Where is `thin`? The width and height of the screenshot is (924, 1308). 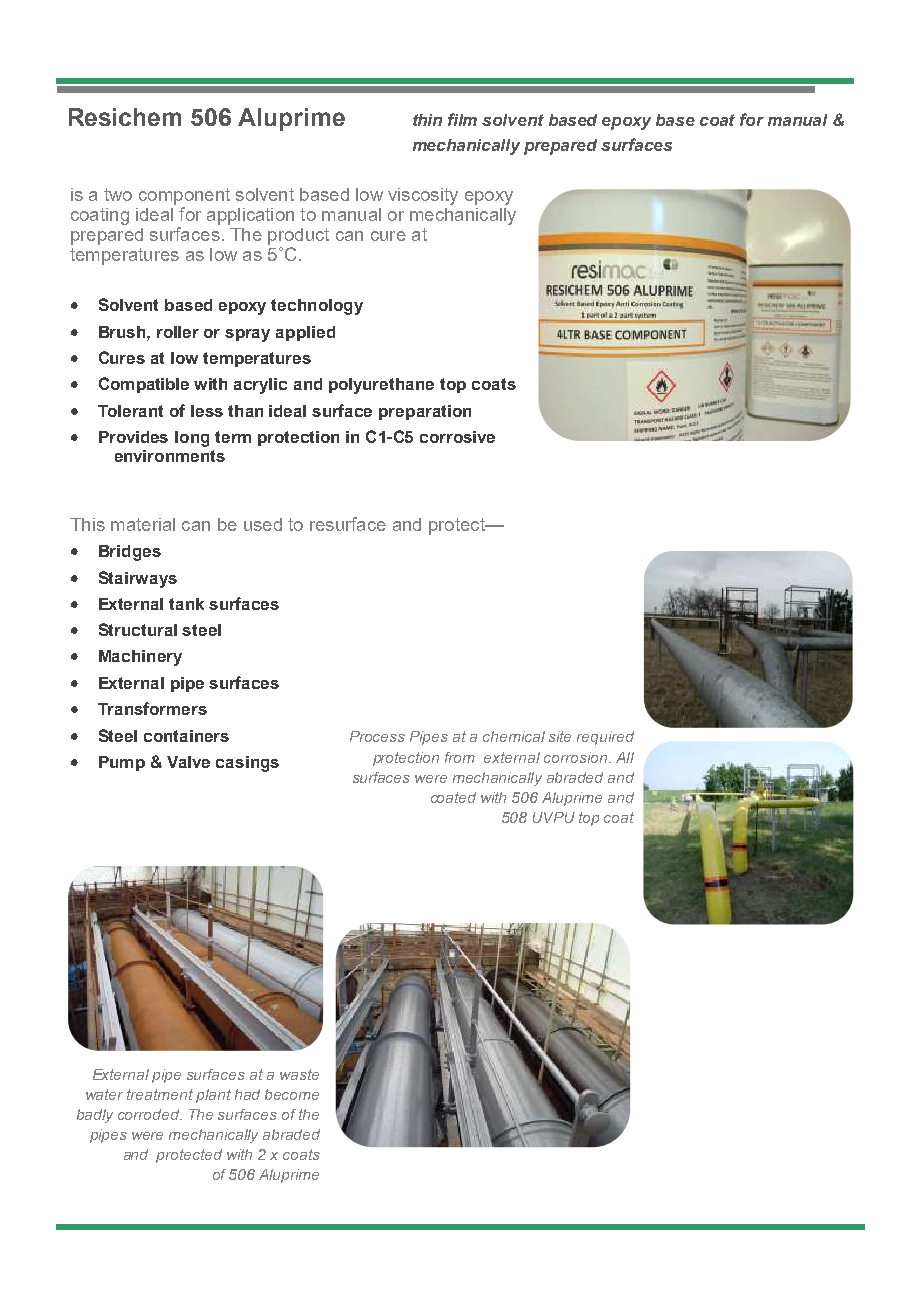
thin is located at coordinates (427, 120).
